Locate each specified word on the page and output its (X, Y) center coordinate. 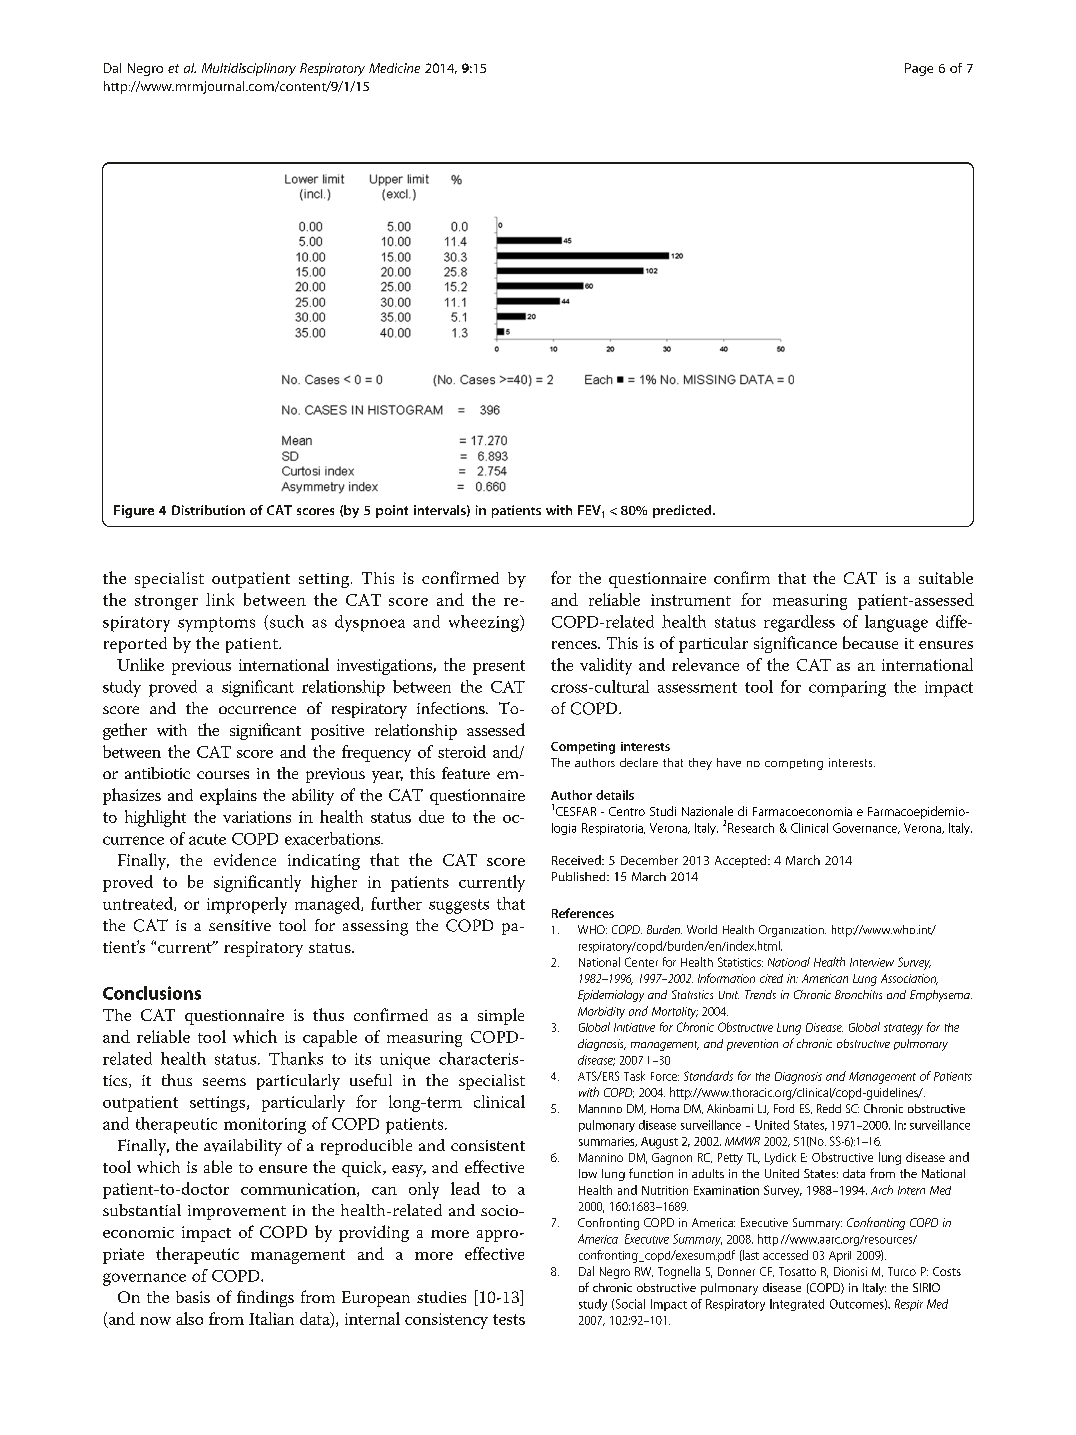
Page (919, 69)
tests (509, 1319)
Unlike (140, 664)
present (499, 667)
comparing (847, 689)
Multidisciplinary (249, 69)
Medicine (394, 68)
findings (265, 1298)
